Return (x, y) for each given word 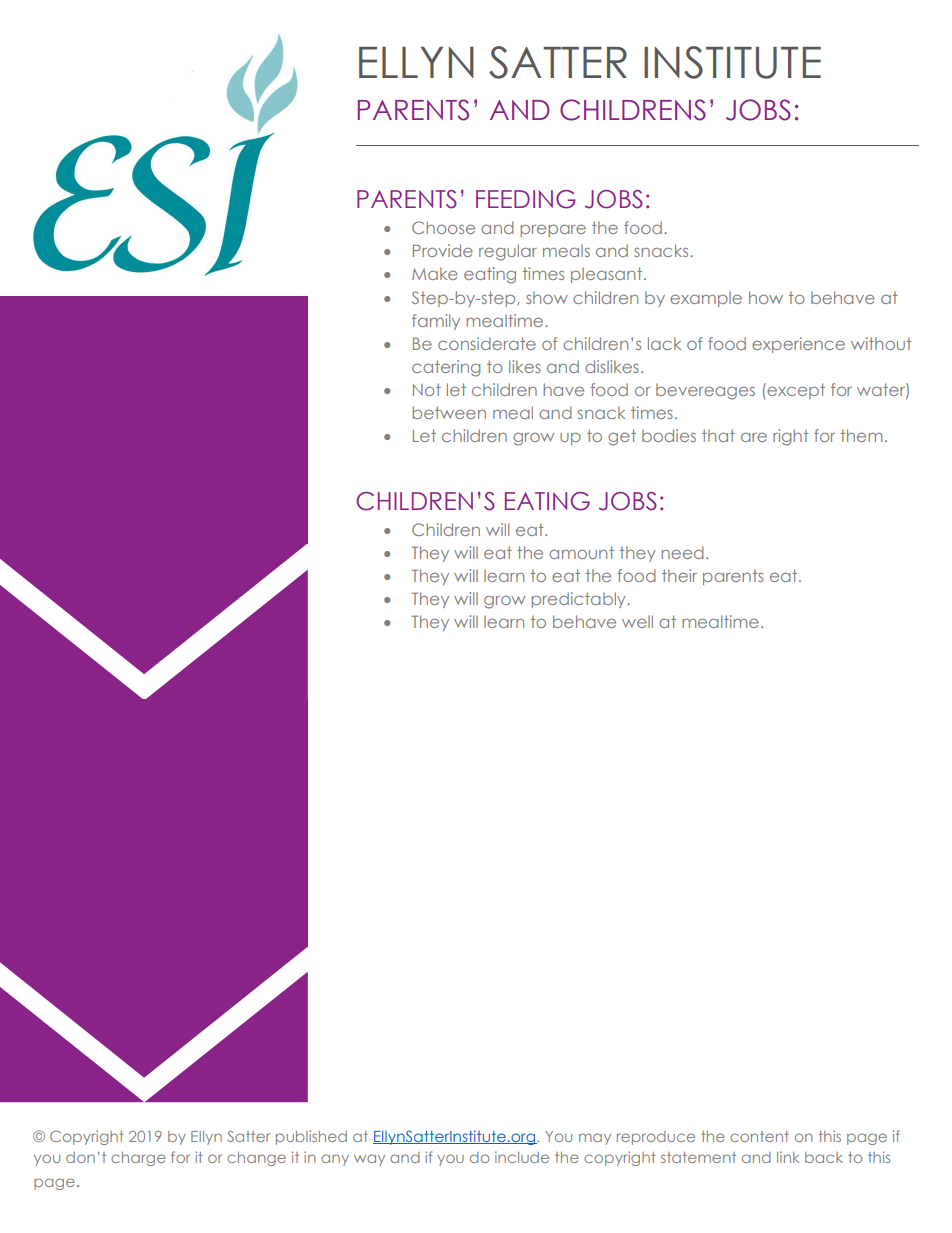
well (637, 621)
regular (508, 252)
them (861, 435)
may (595, 1139)
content (759, 1136)
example (706, 299)
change (256, 1159)
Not (427, 389)
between (449, 412)
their (679, 575)
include (522, 1157)
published (311, 1137)
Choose (443, 227)
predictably (580, 600)
